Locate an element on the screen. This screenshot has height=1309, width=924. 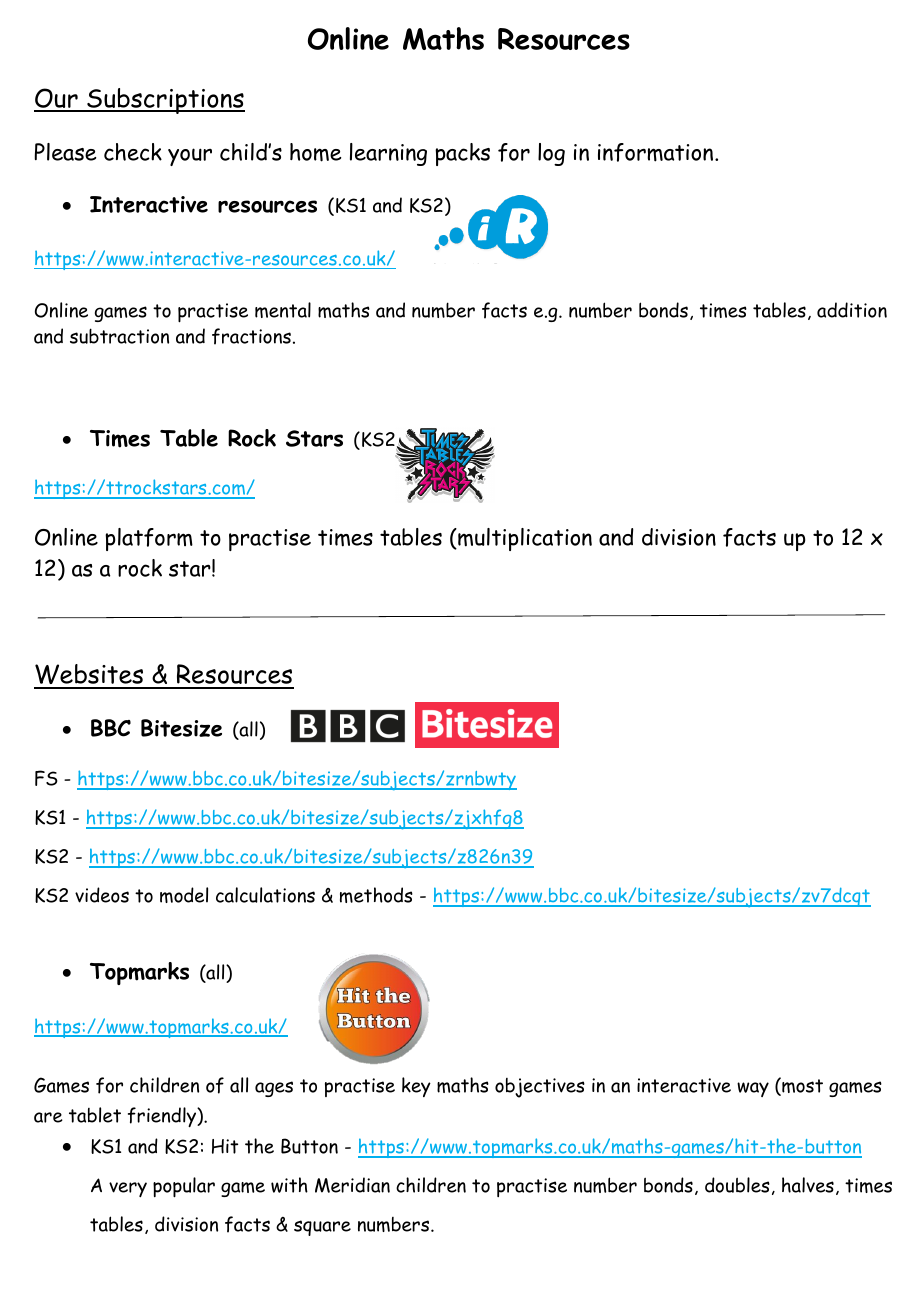
addition is located at coordinates (852, 310).
